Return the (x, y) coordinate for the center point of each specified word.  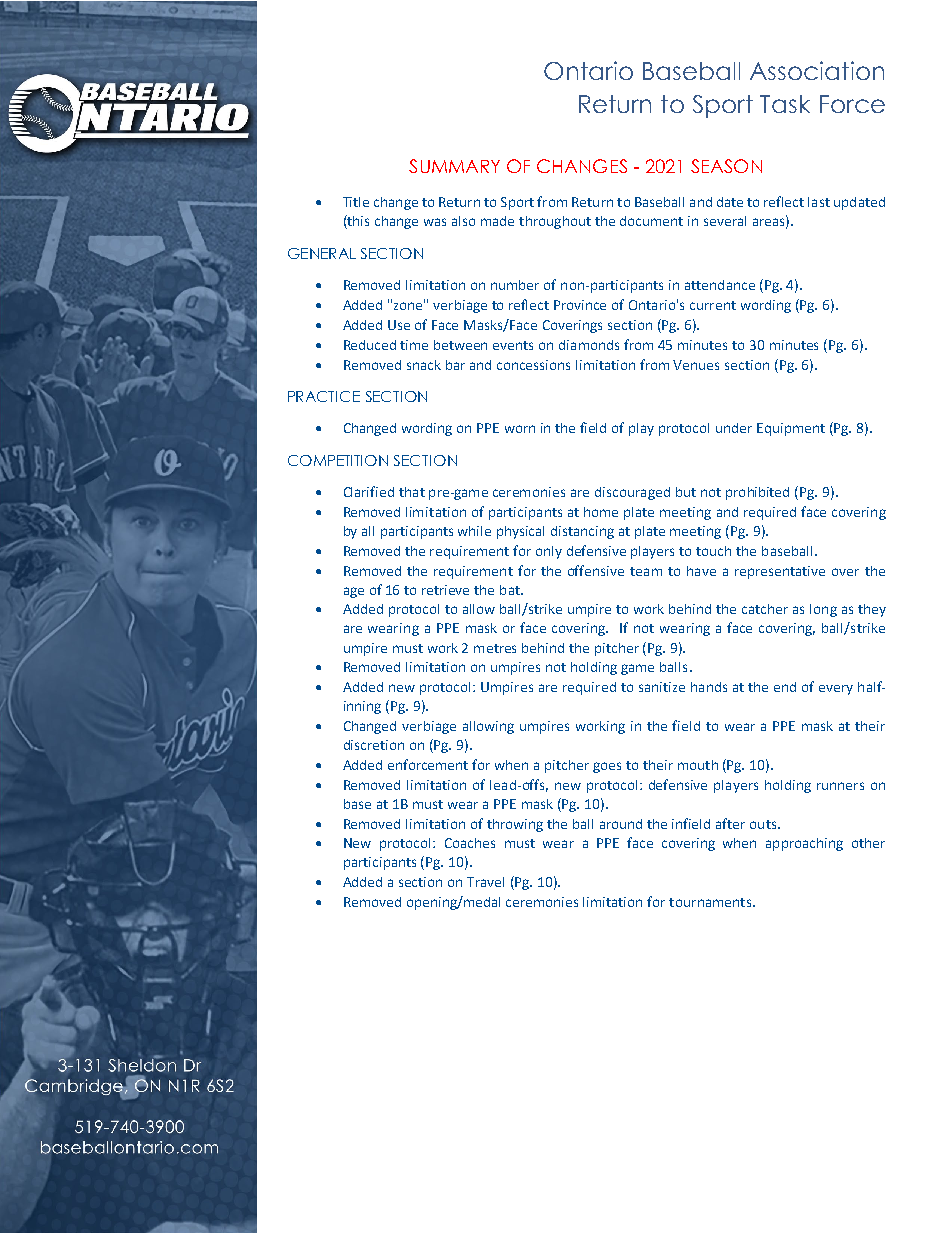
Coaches (470, 843)
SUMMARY (454, 166)
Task (785, 104)
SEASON (726, 166)
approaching (804, 844)
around (621, 824)
